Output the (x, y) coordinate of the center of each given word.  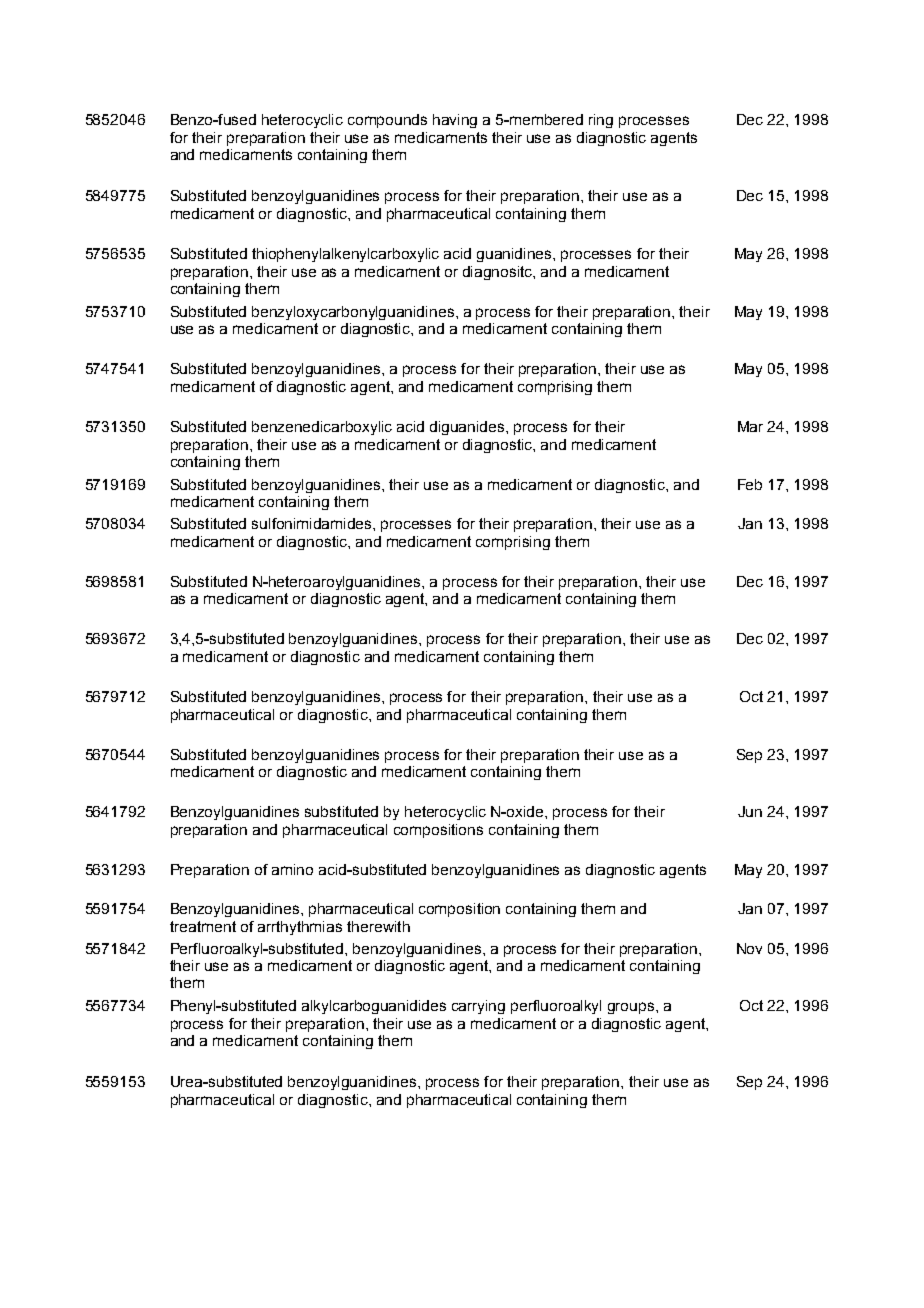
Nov (749, 948)
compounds (387, 121)
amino (292, 869)
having (455, 121)
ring (601, 121)
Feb (750, 484)
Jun (750, 811)
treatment (203, 926)
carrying (478, 1007)
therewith (378, 926)
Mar (750, 426)
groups (632, 1008)
